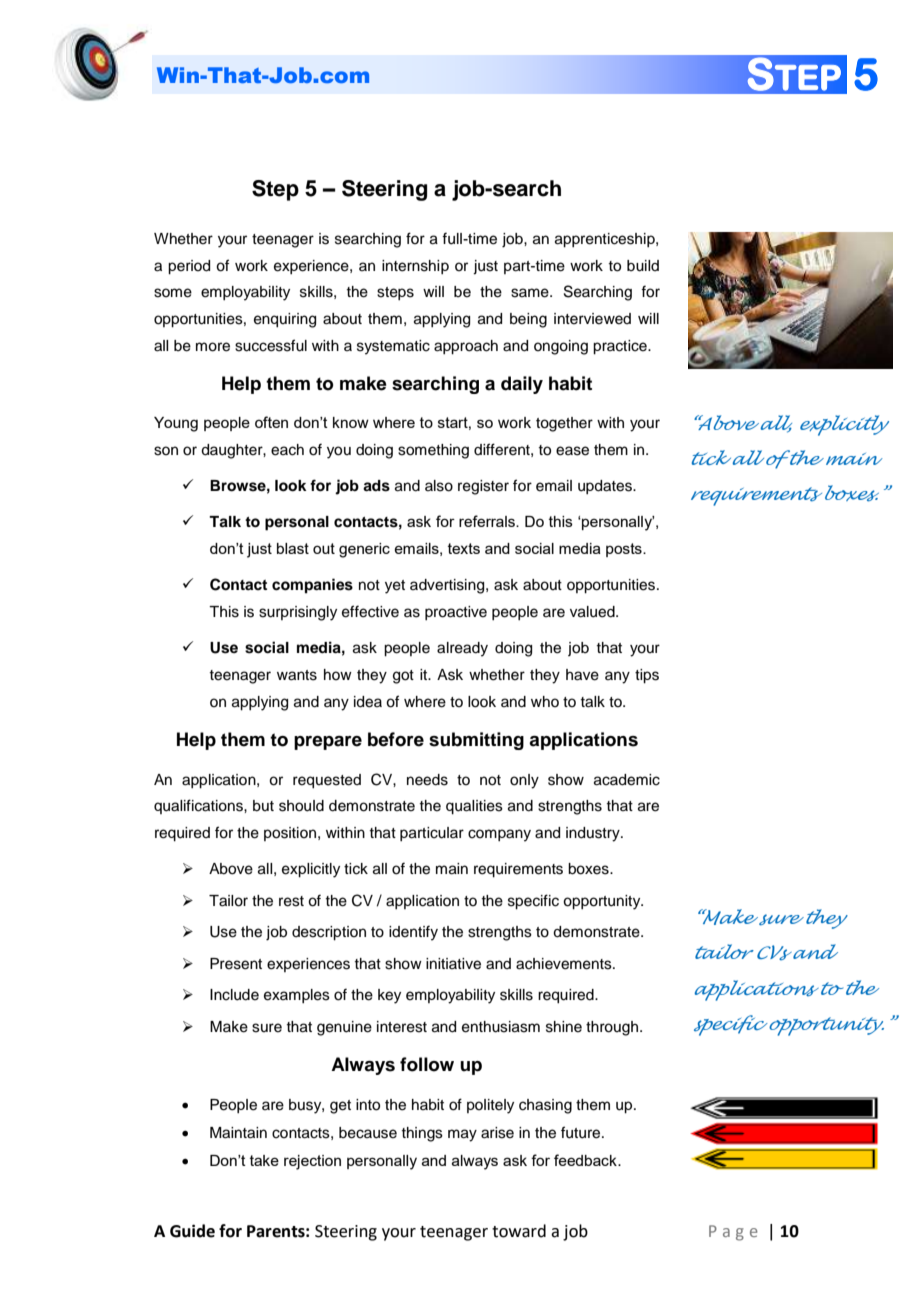 The width and height of the screenshot is (924, 1308). What do you see at coordinates (263, 806) in the screenshot?
I see `but` at bounding box center [263, 806].
